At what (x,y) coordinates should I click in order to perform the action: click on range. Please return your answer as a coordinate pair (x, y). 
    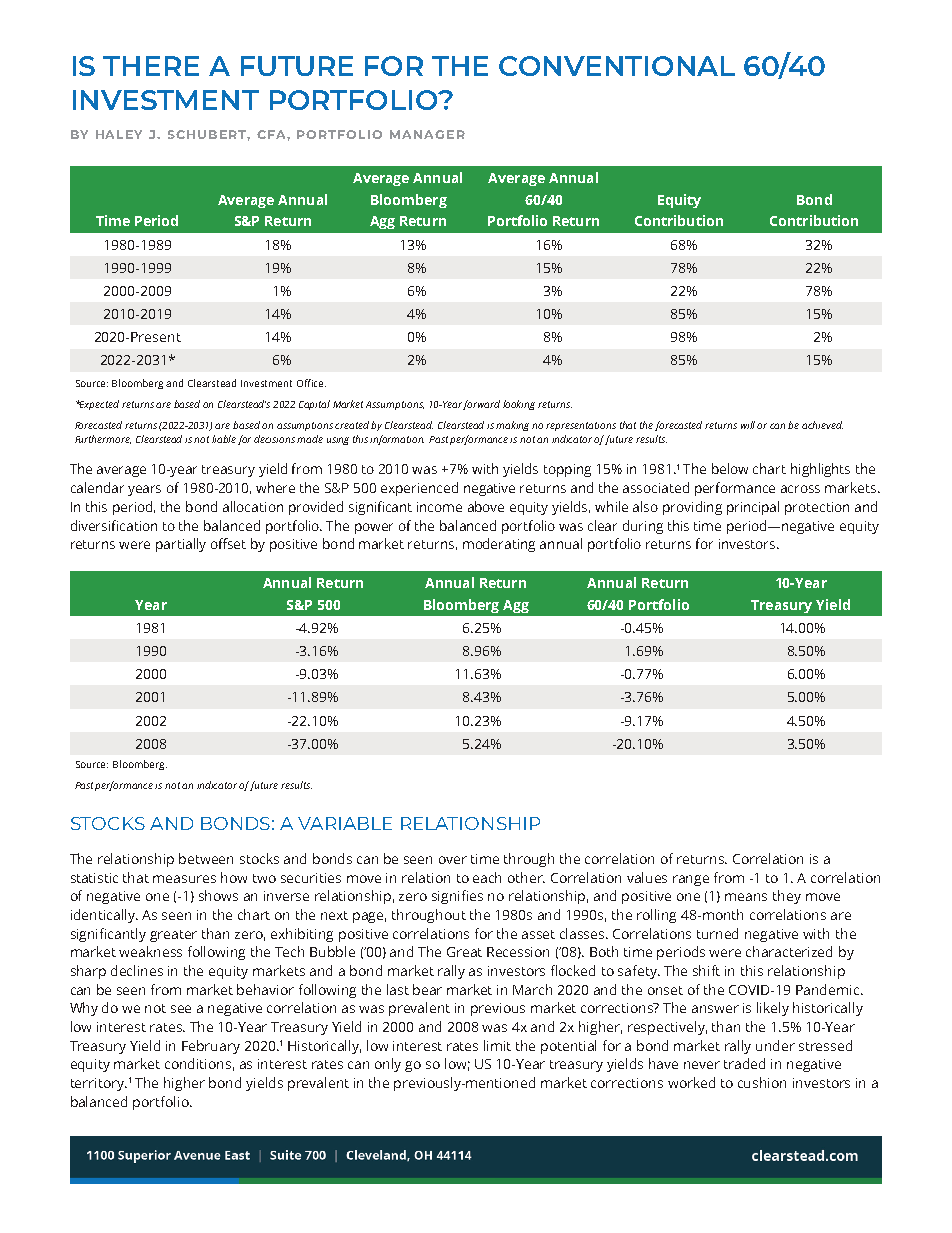
    Looking at the image, I should click on (691, 880).
